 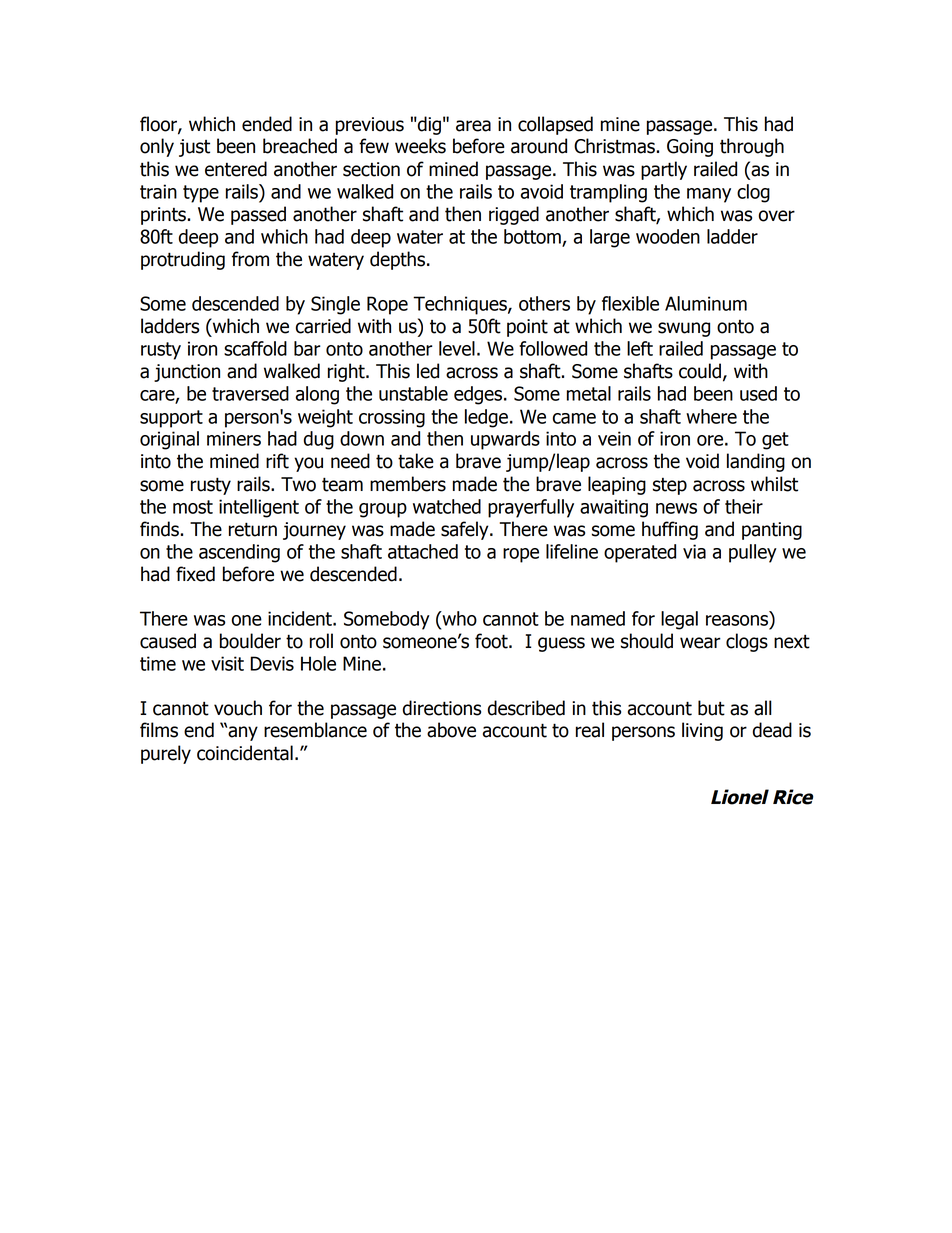 I want to click on level, so click(x=457, y=348).
